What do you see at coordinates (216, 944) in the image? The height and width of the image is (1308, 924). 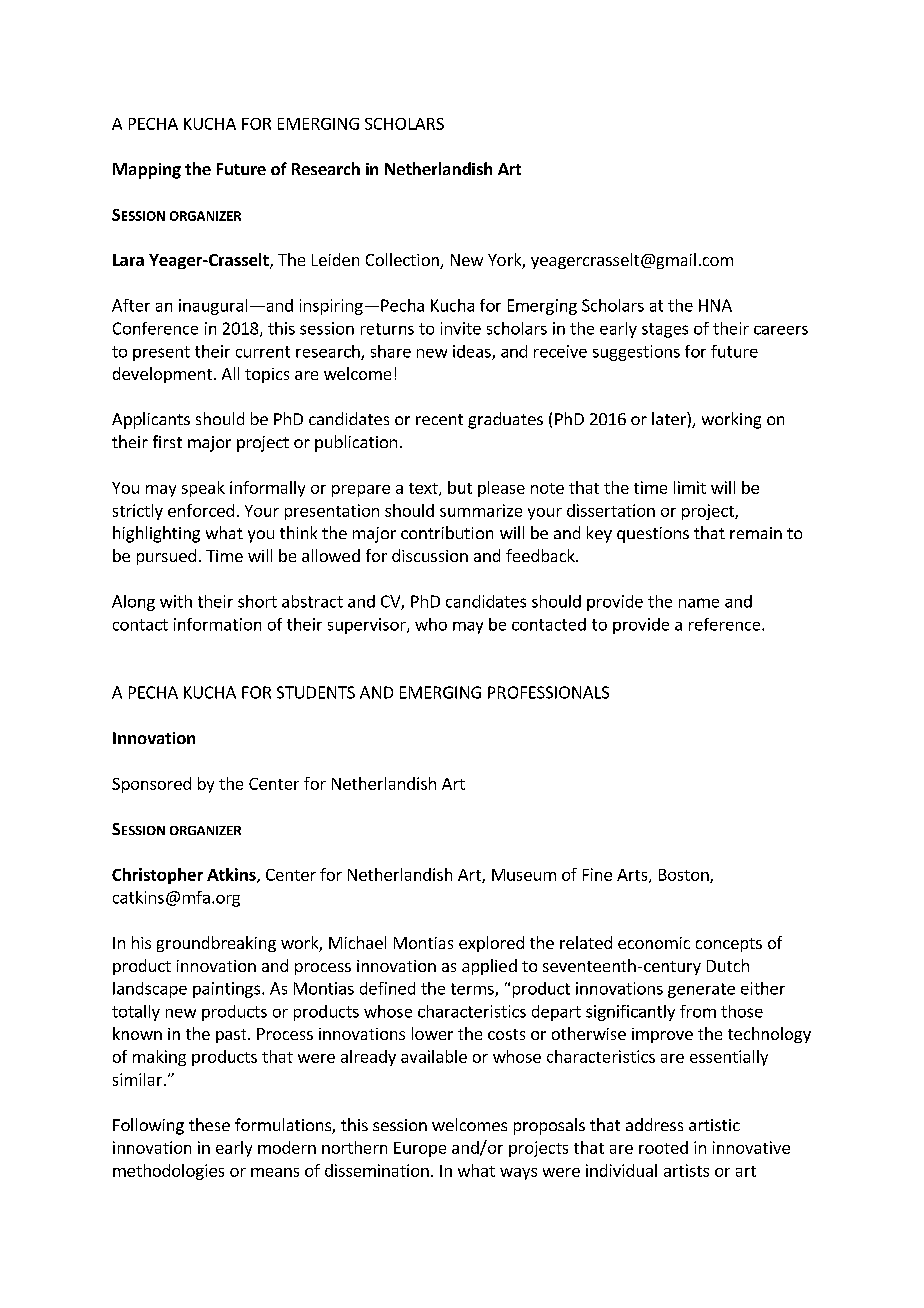 I see `groundbreaking` at bounding box center [216, 944].
